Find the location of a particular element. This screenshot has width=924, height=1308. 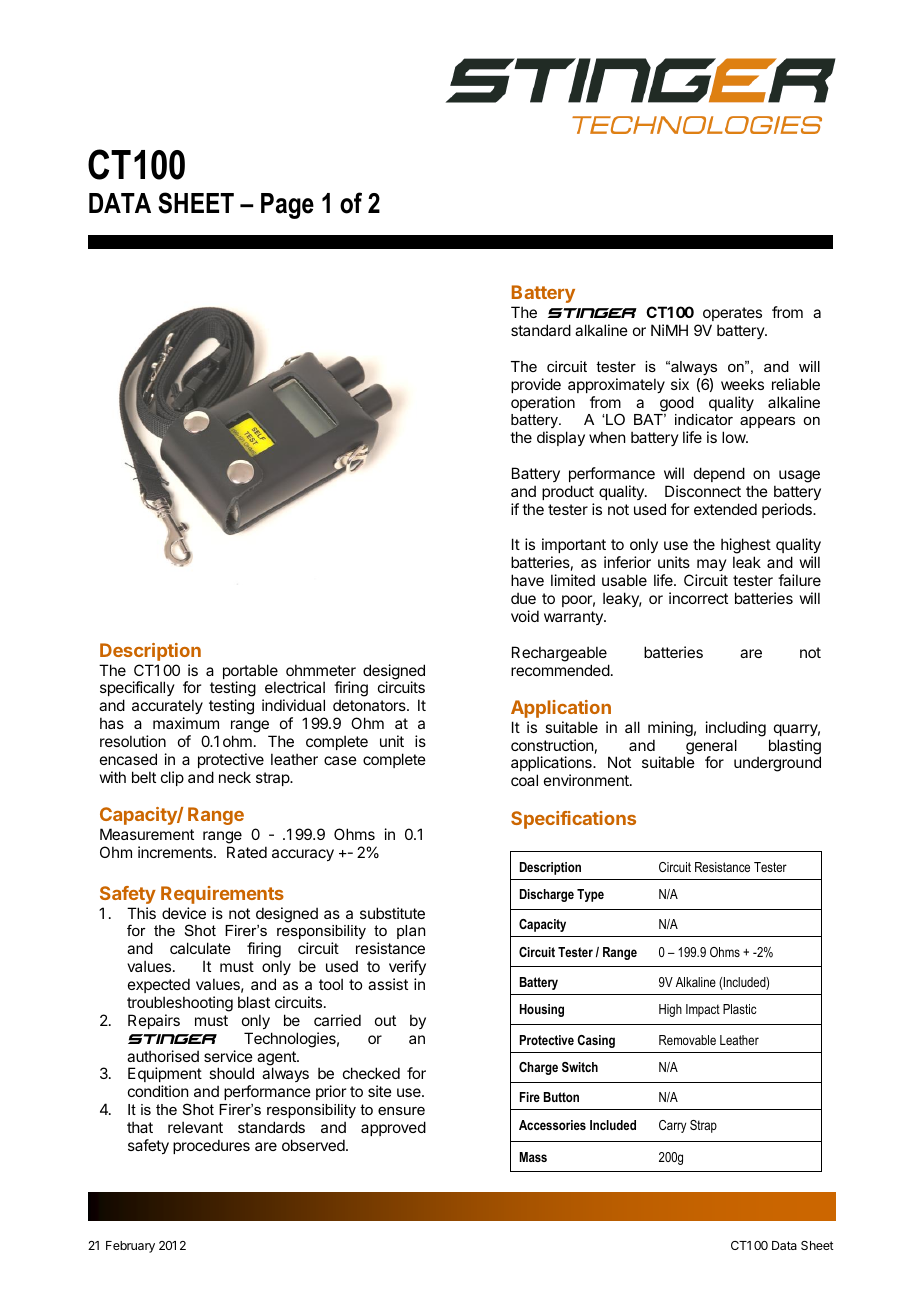

provide is located at coordinates (536, 385).
